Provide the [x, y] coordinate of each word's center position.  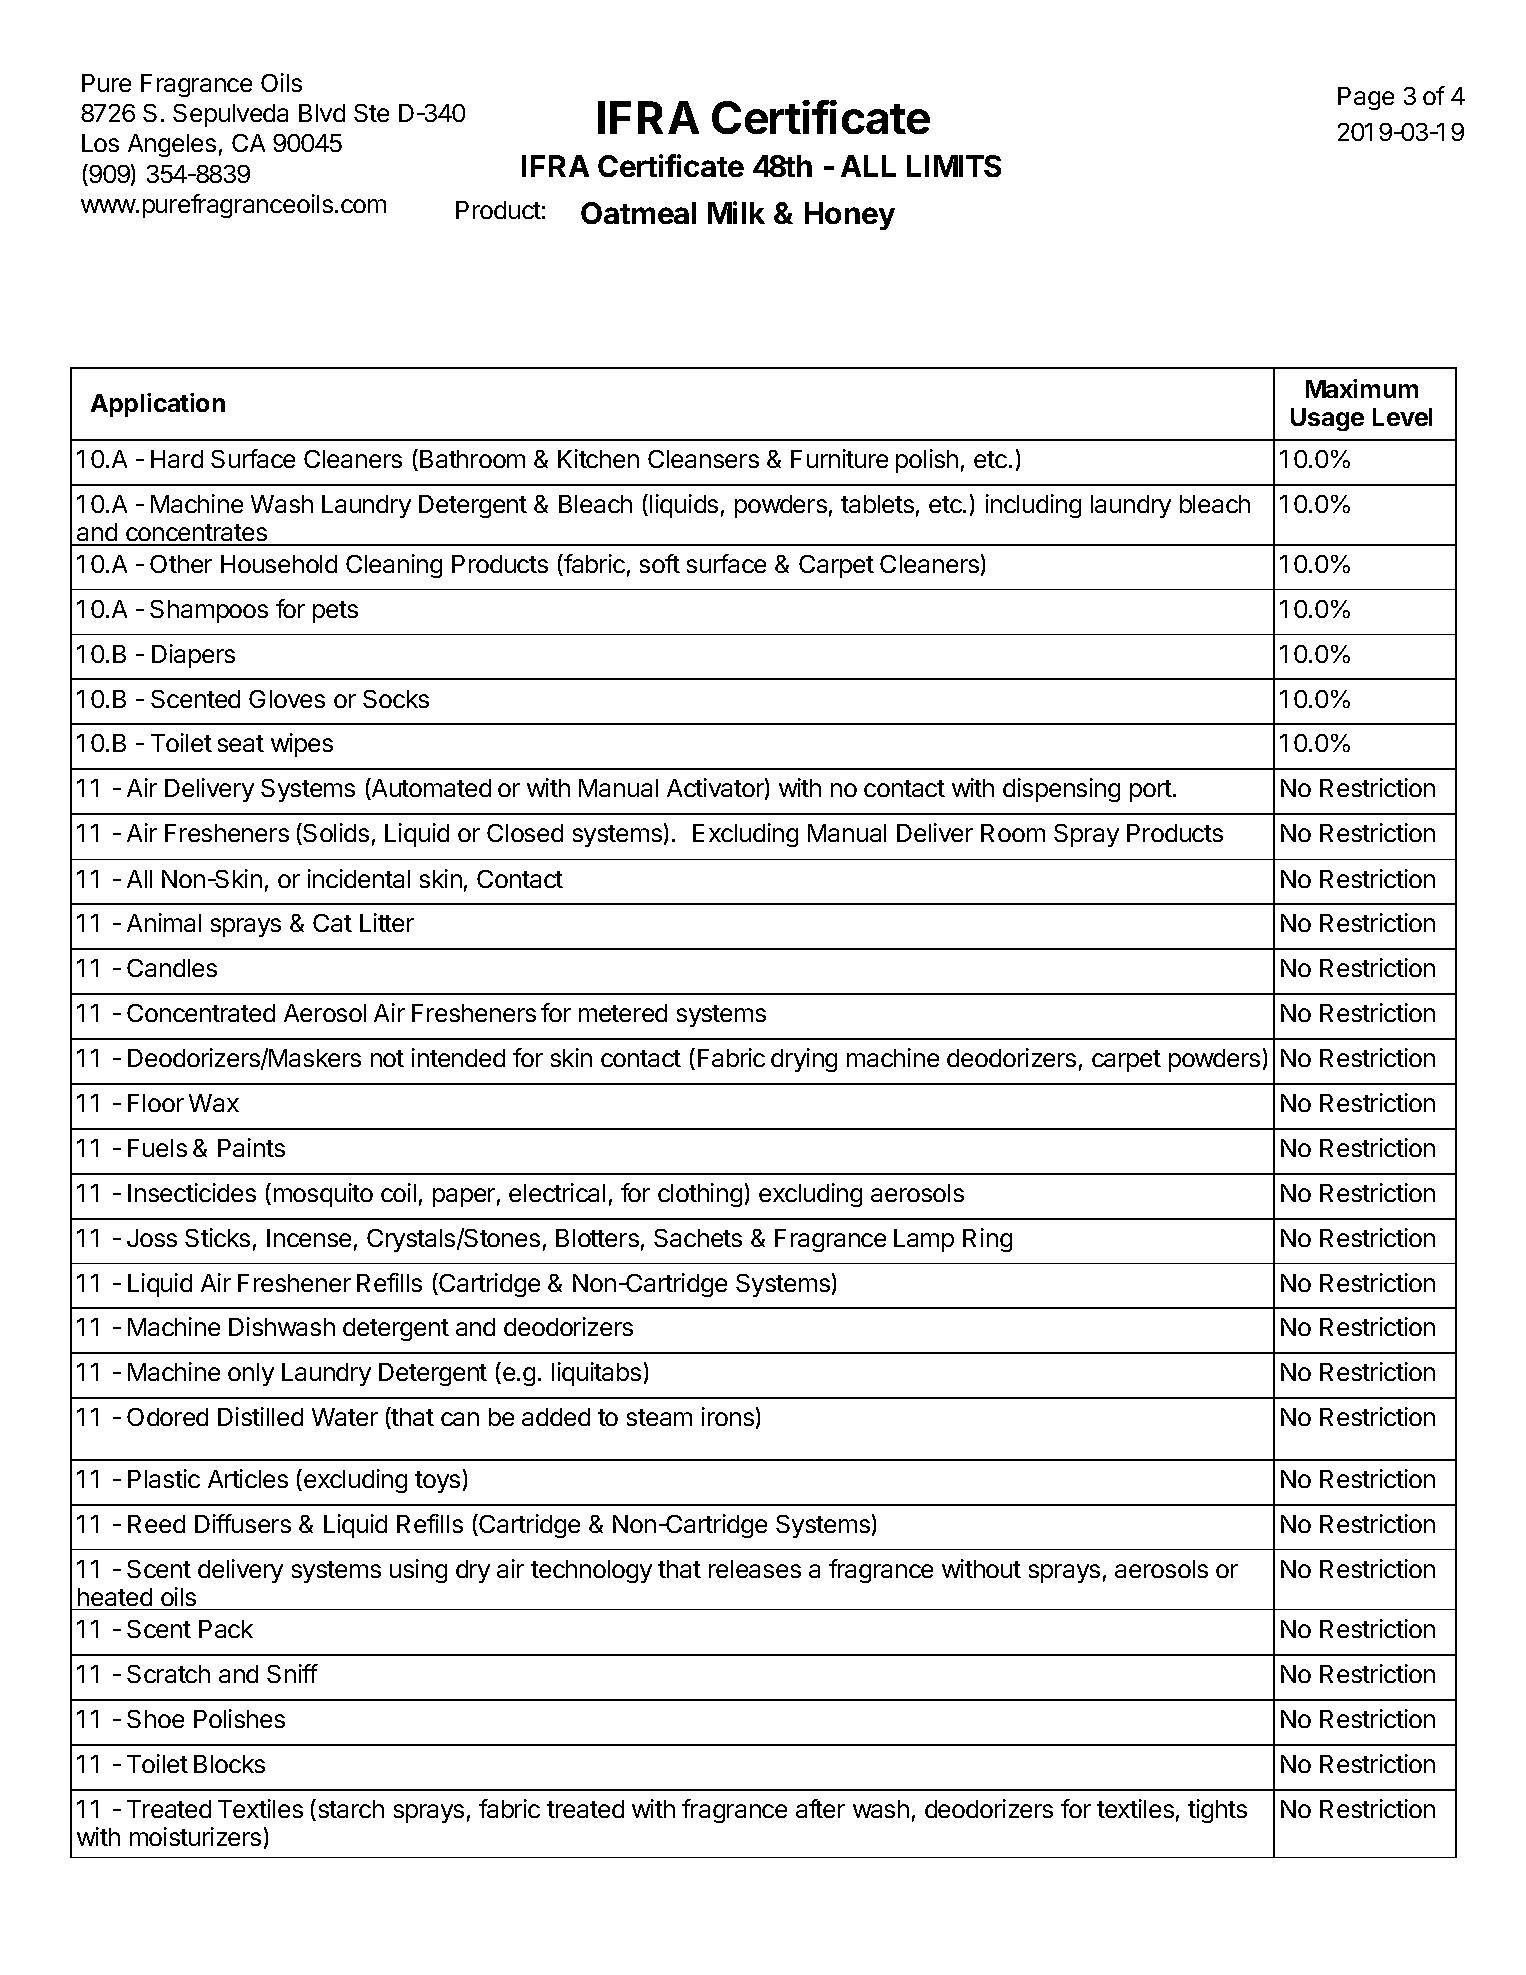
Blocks [229, 1764]
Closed [525, 833]
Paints [251, 1147]
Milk [736, 212]
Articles [248, 1478]
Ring [987, 1240]
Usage [1327, 419]
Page [1366, 98]
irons [728, 1416]
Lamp [924, 1240]
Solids [335, 834]
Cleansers [703, 459]
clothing [700, 1195]
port [1152, 791]
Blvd [322, 113]
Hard [177, 459]
